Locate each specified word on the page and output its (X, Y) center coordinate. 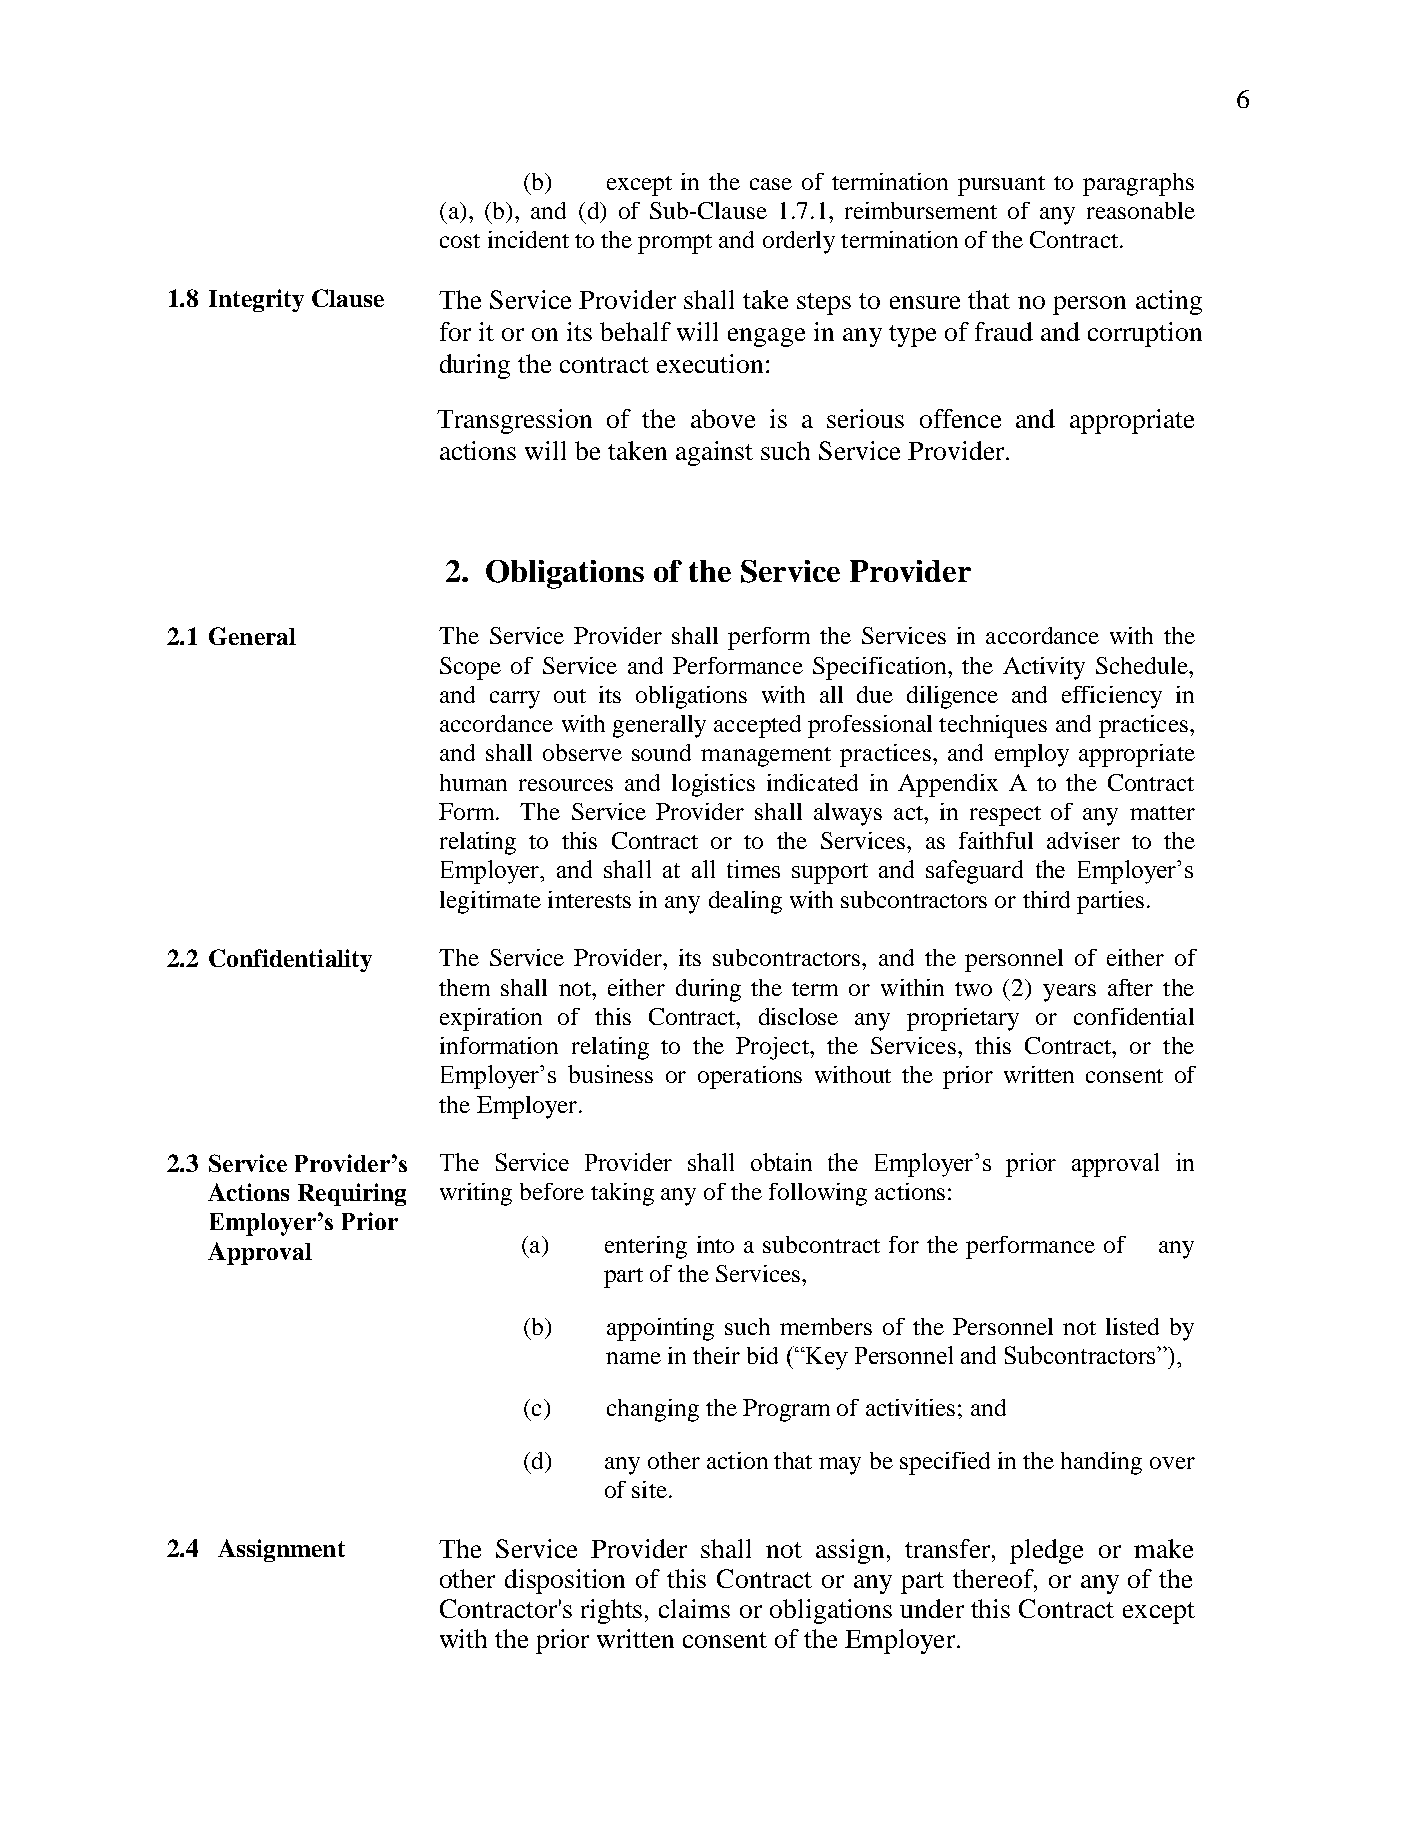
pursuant (1001, 186)
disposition (565, 1581)
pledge (1046, 1551)
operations (750, 1077)
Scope (470, 668)
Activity (1044, 668)
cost (460, 241)
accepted (757, 726)
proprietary (963, 1019)
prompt (675, 244)
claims (694, 1608)
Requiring (352, 1194)
